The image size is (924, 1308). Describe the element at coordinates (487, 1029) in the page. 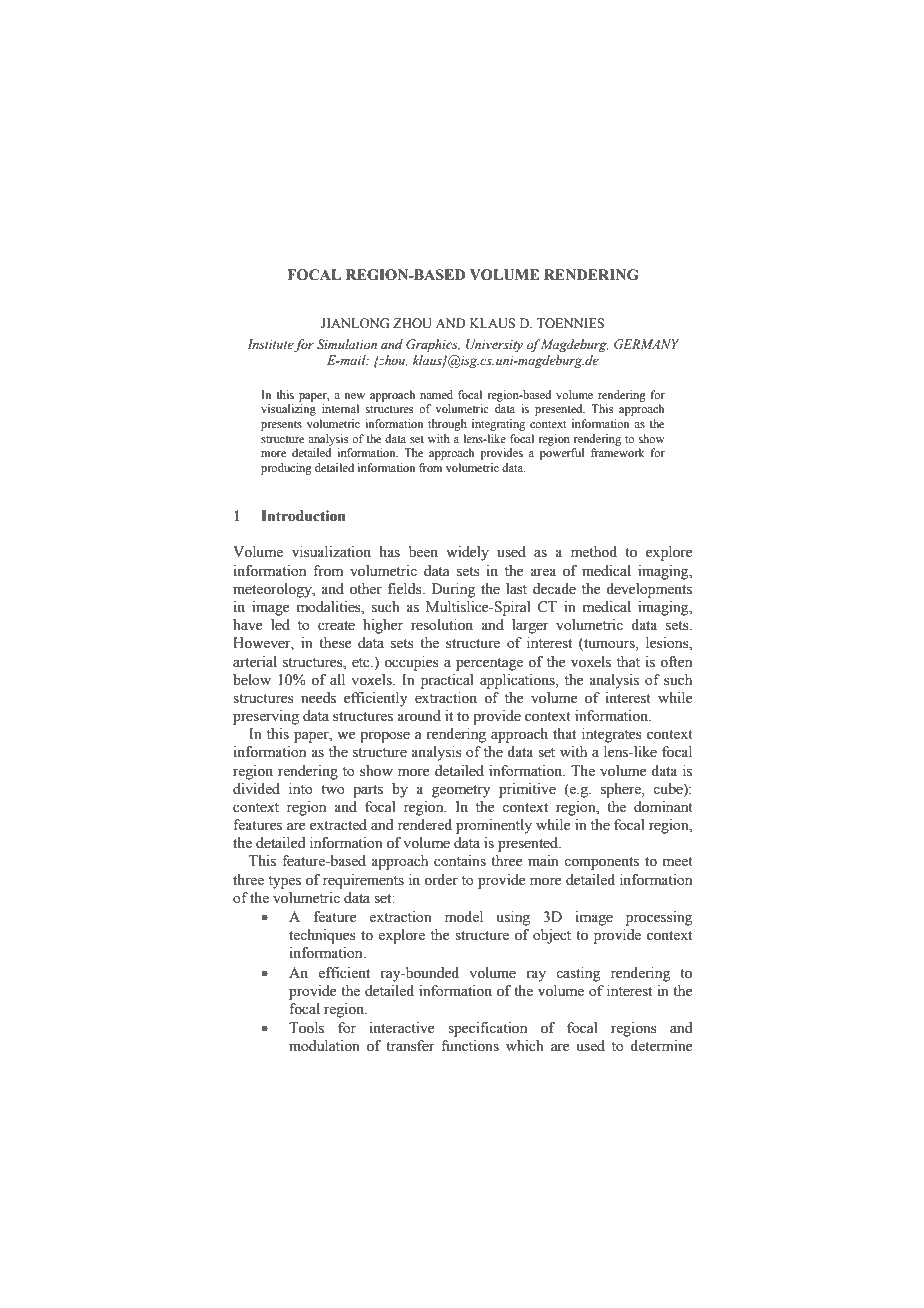

I see `specification` at that location.
